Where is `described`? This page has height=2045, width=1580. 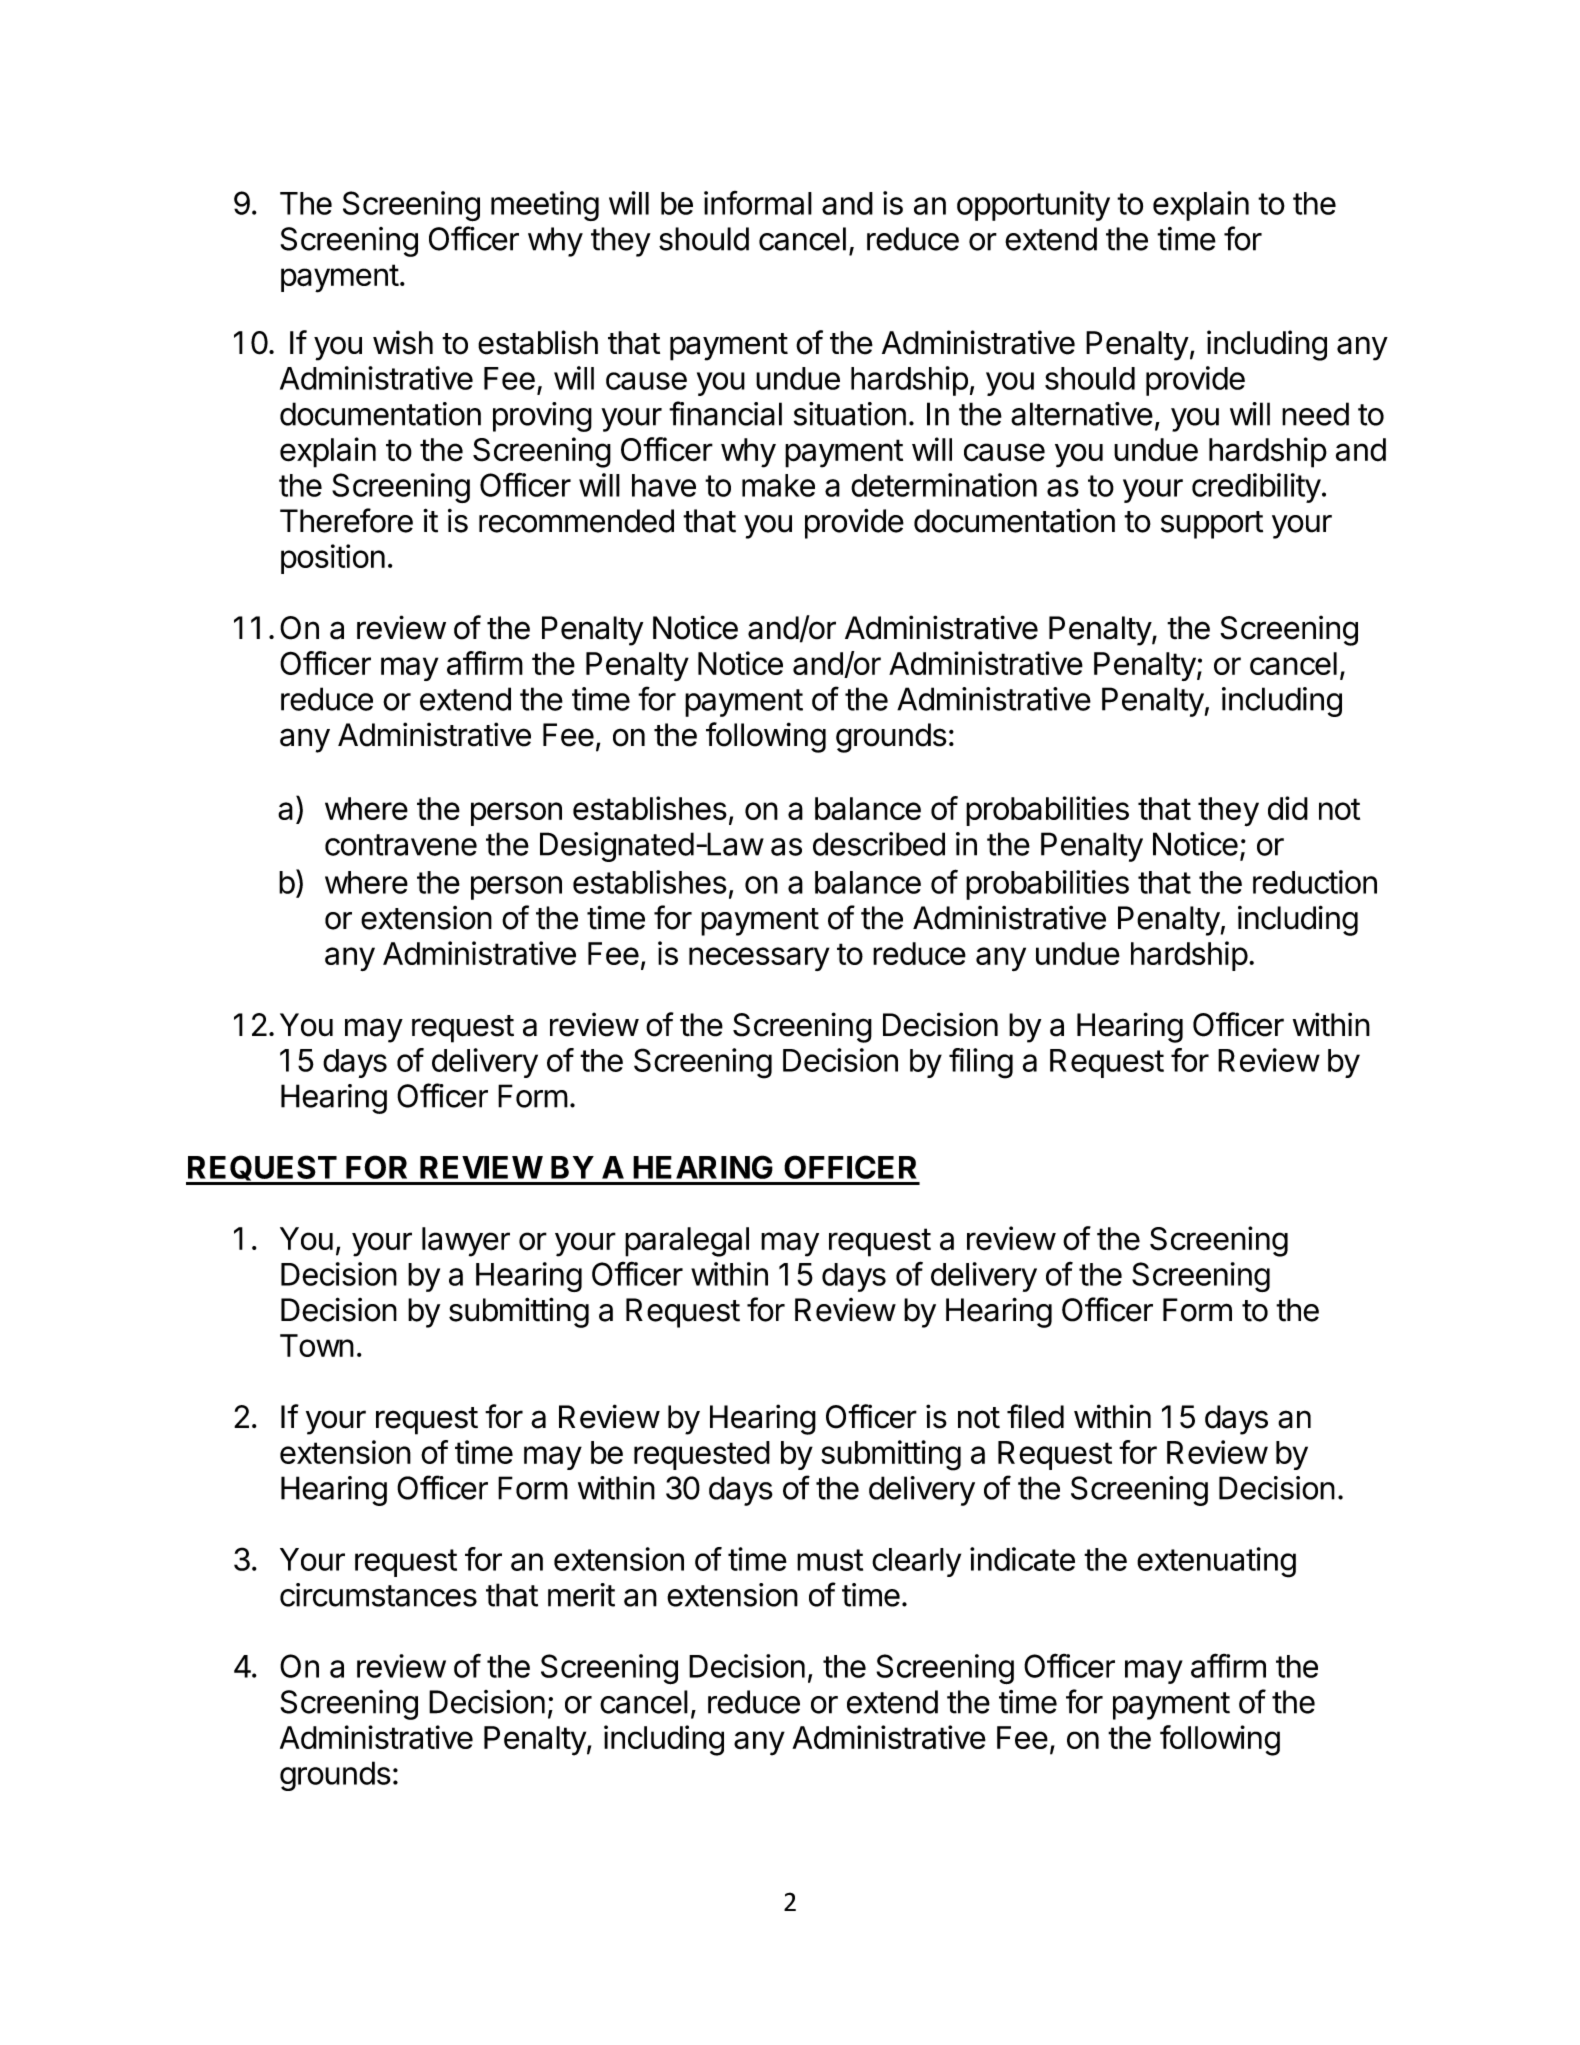 described is located at coordinates (879, 844).
